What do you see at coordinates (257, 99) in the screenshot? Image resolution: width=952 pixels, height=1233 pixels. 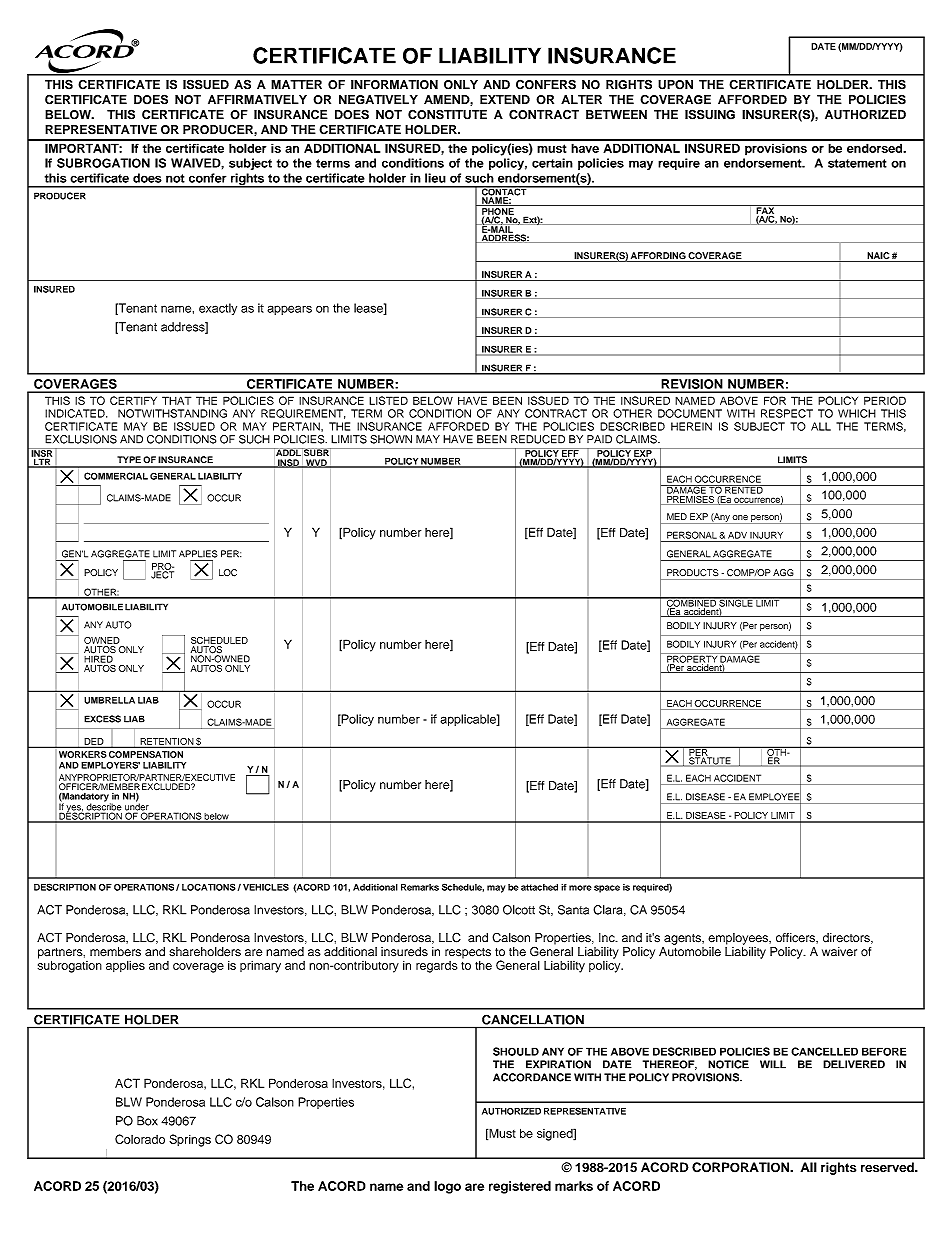 I see `AFFIRMATIVELY` at bounding box center [257, 99].
